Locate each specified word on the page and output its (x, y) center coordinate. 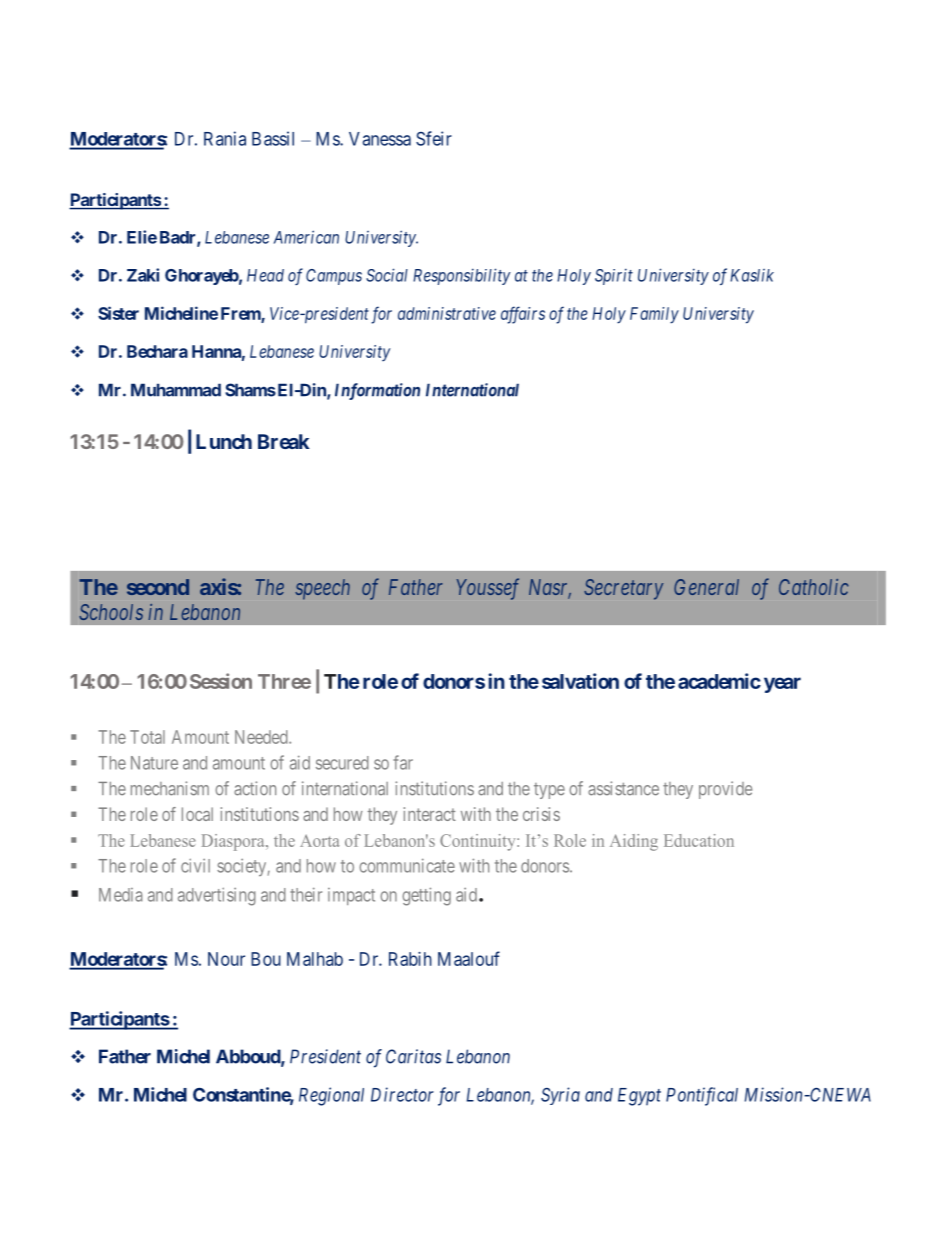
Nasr (550, 588)
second (158, 587)
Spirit (614, 276)
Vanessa (380, 139)
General (706, 587)
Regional (331, 1096)
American (306, 237)
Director (402, 1094)
